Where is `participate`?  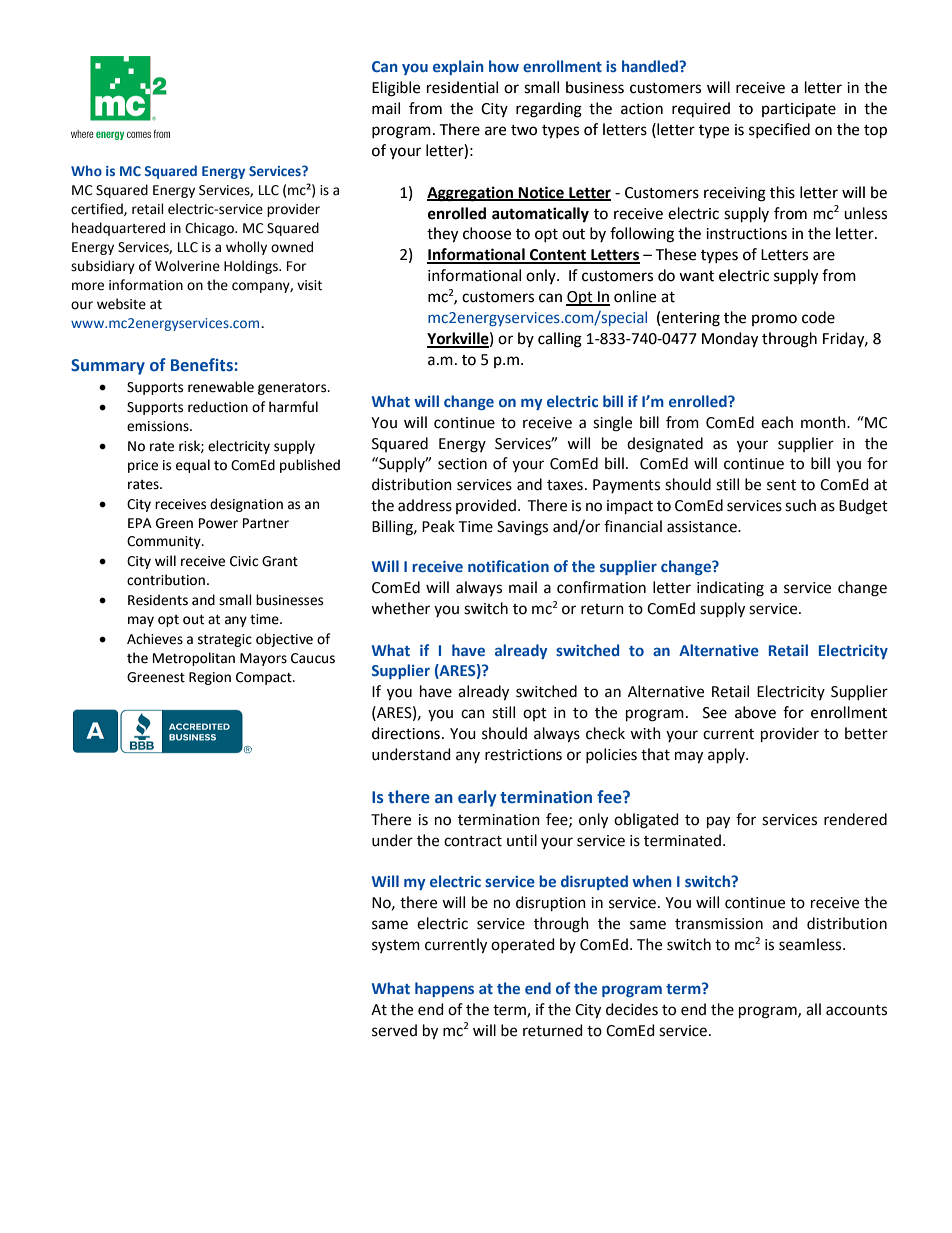 participate is located at coordinates (799, 110).
